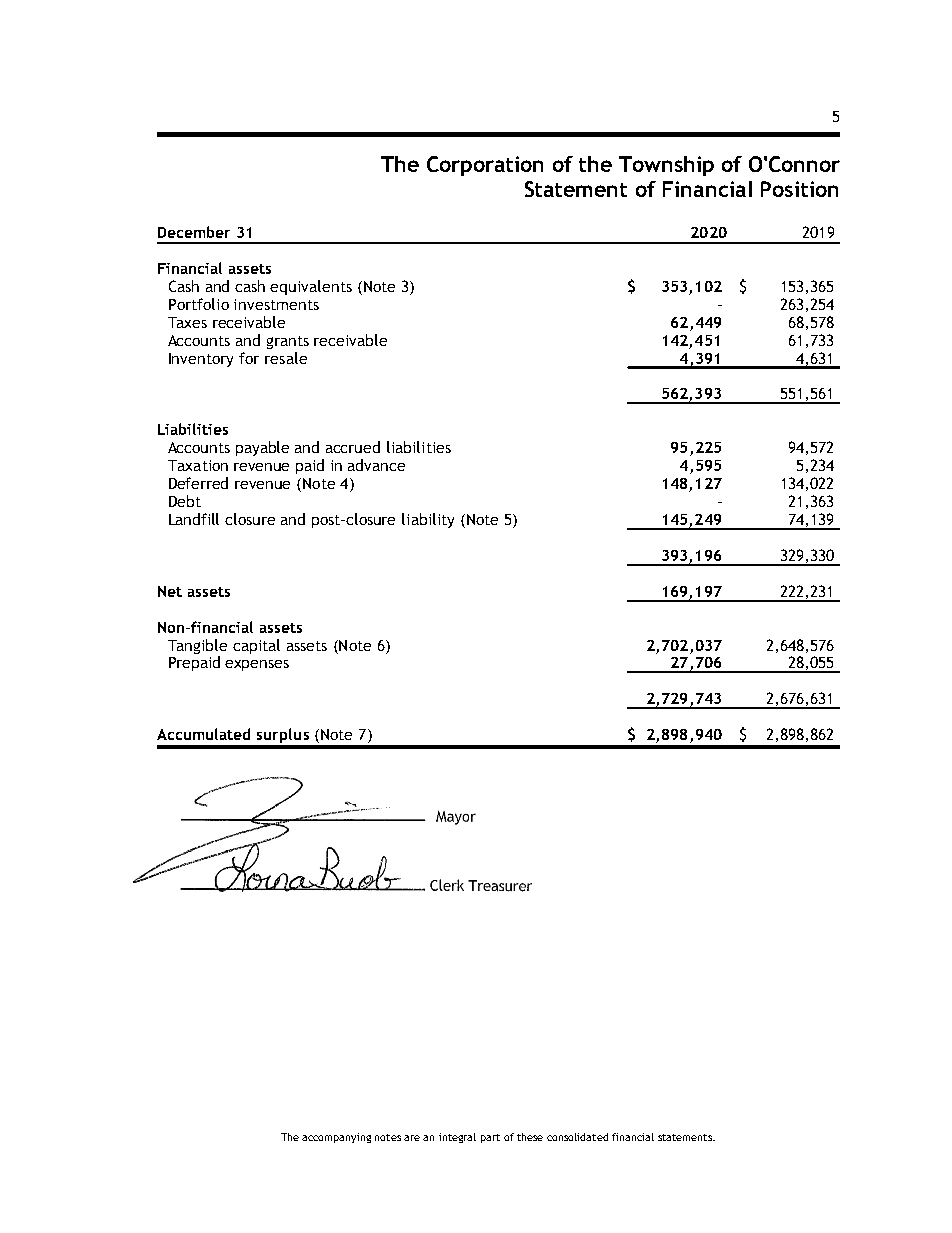 This screenshot has height=1233, width=952. Describe the element at coordinates (256, 646) in the screenshot. I see `capital` at that location.
